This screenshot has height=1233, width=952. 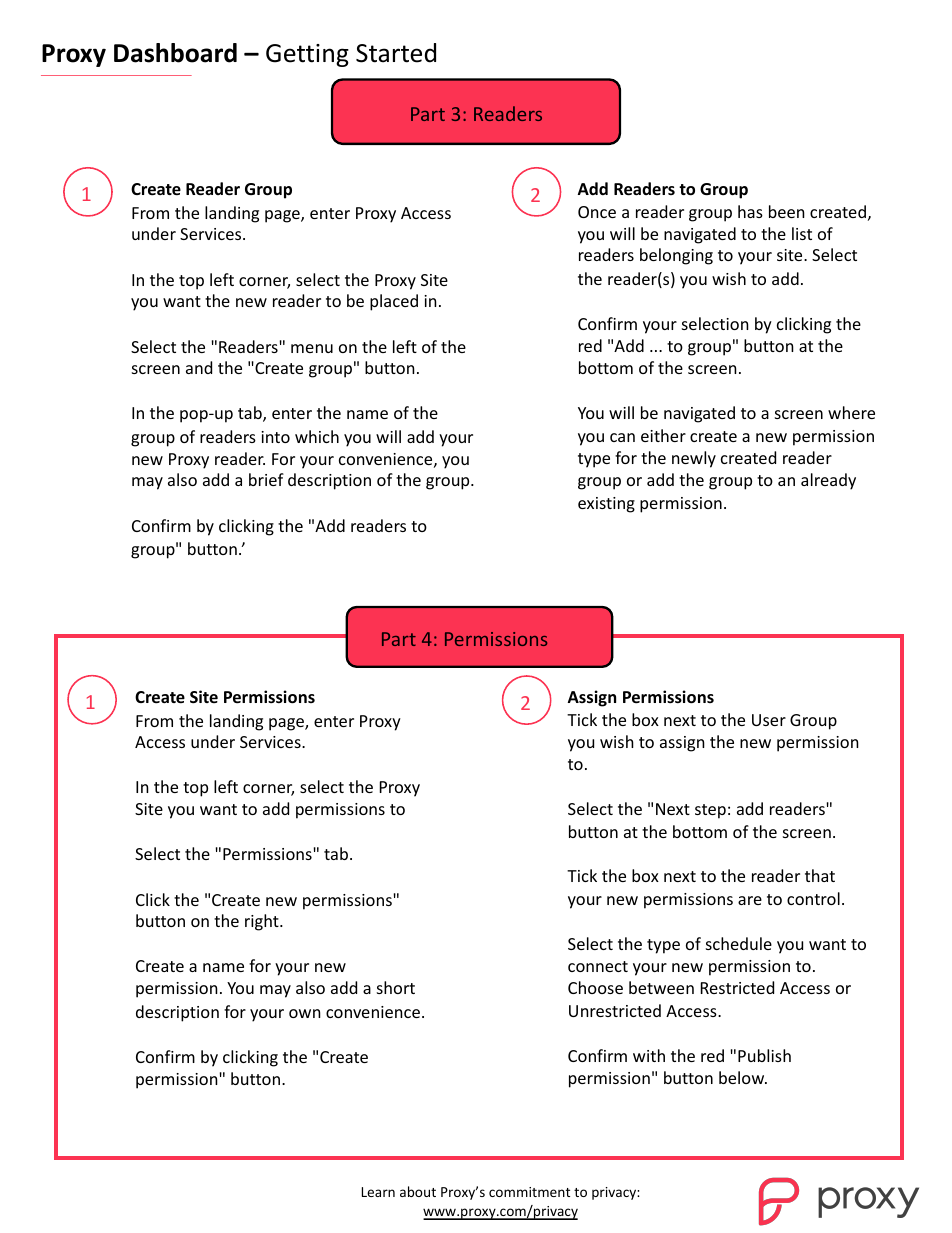 What do you see at coordinates (312, 348) in the screenshot?
I see `menu` at bounding box center [312, 348].
